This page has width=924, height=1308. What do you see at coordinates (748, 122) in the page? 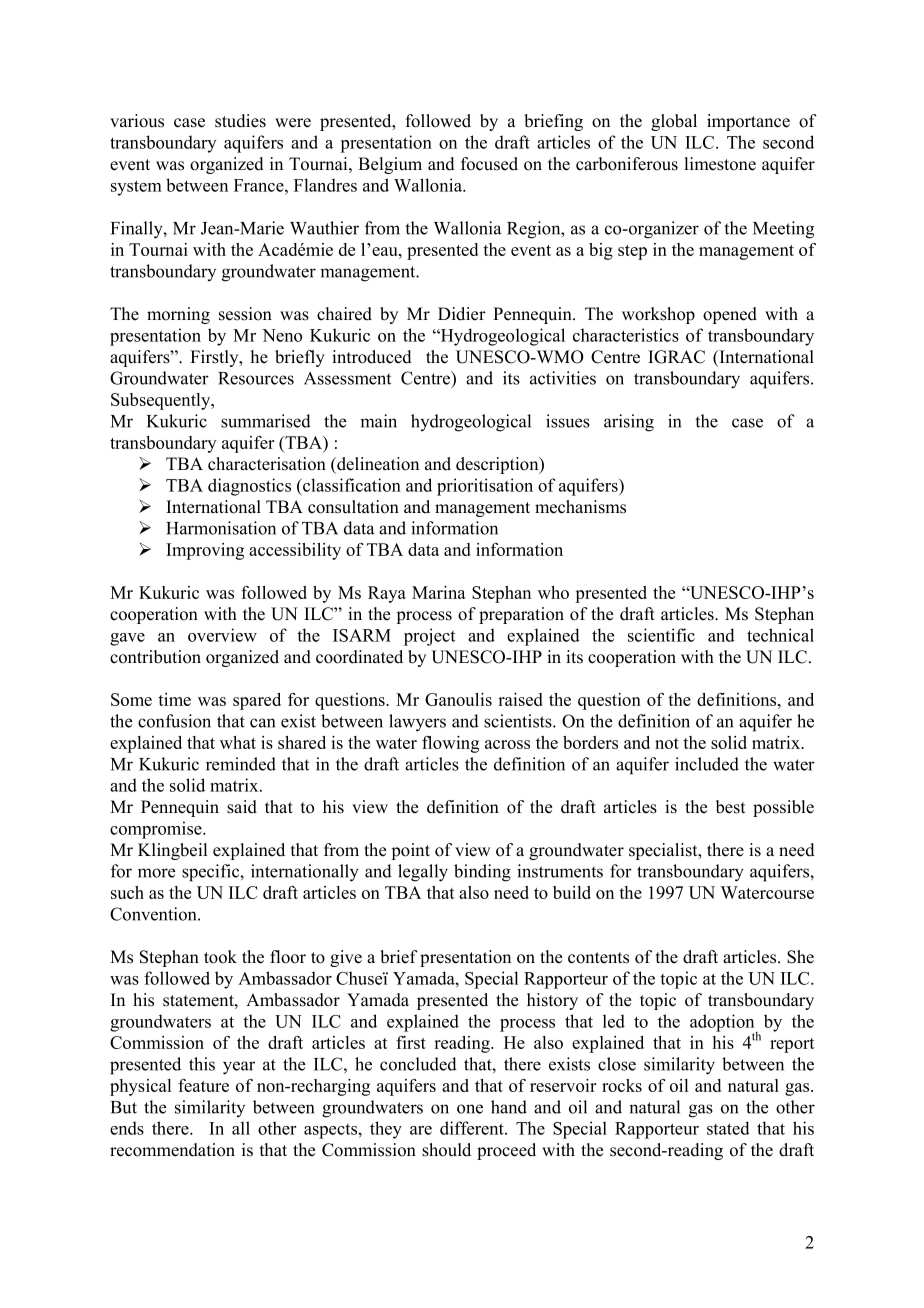
I see `importance` at bounding box center [748, 122].
